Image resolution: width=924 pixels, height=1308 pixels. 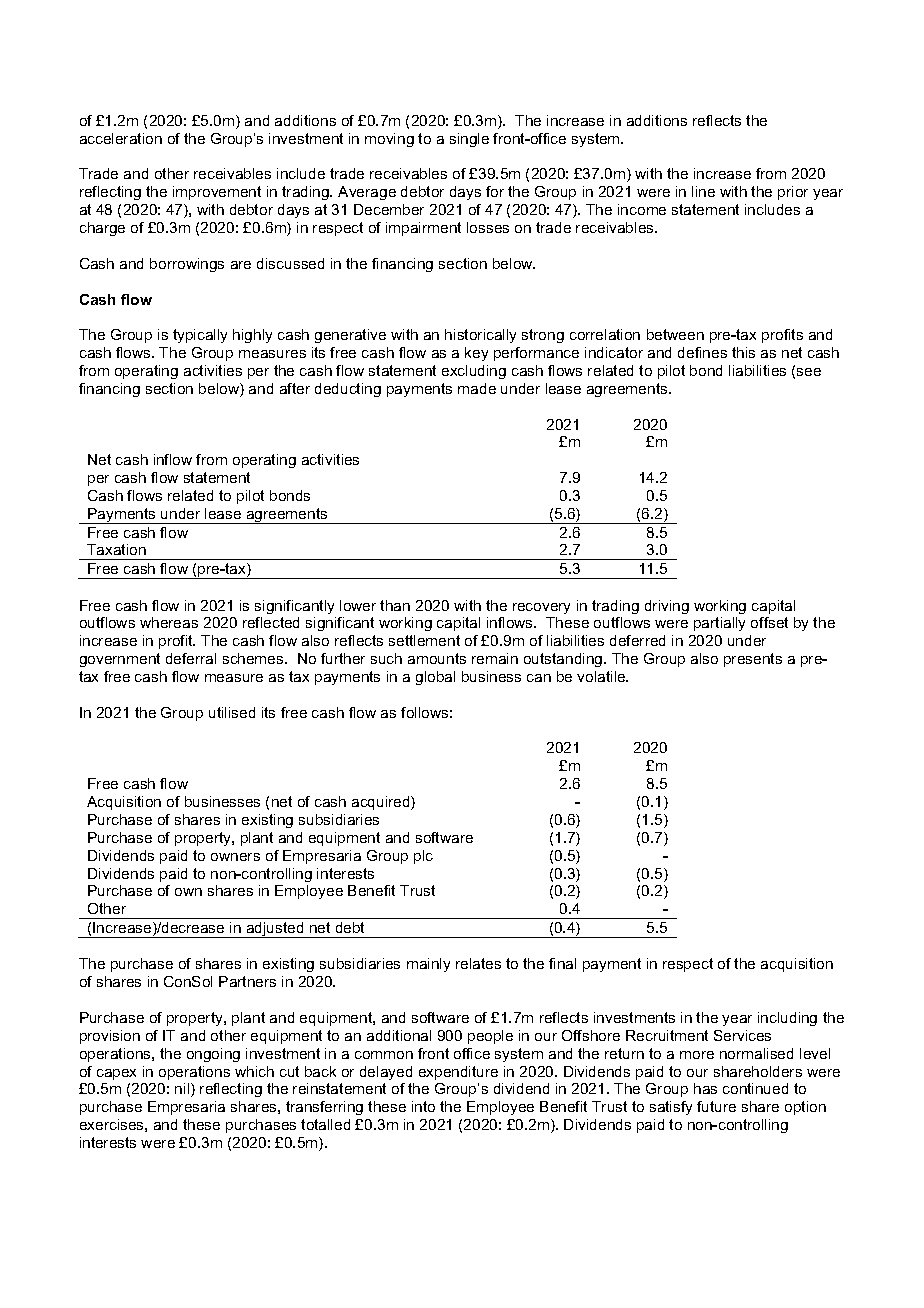 I want to click on presents, so click(x=753, y=660).
